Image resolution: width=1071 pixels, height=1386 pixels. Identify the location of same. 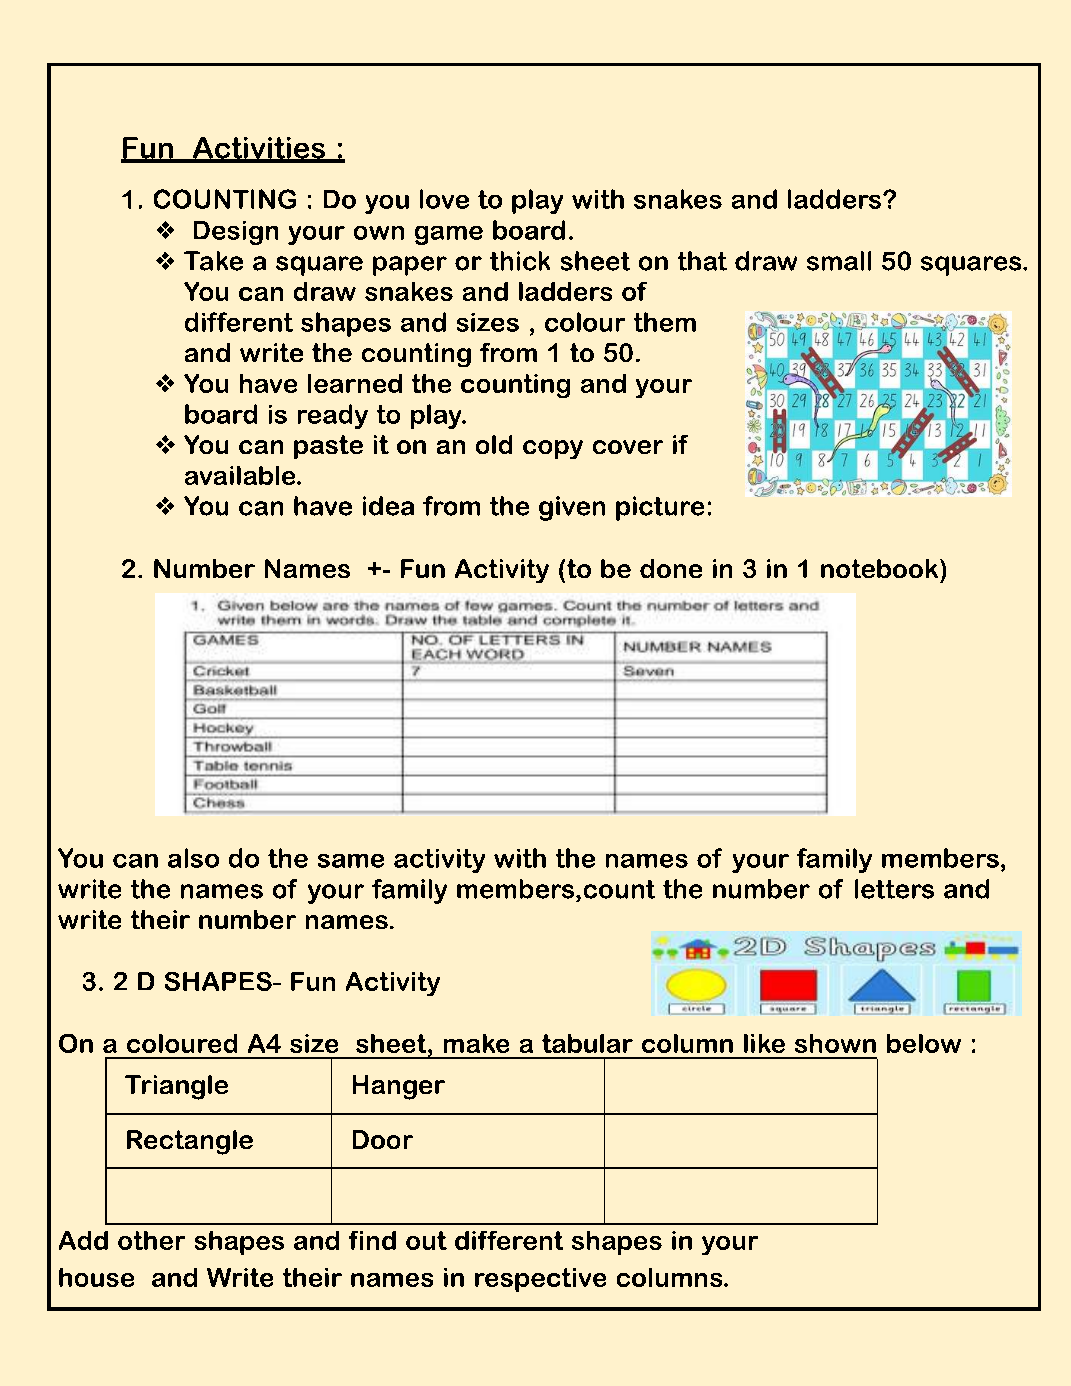
(351, 861).
